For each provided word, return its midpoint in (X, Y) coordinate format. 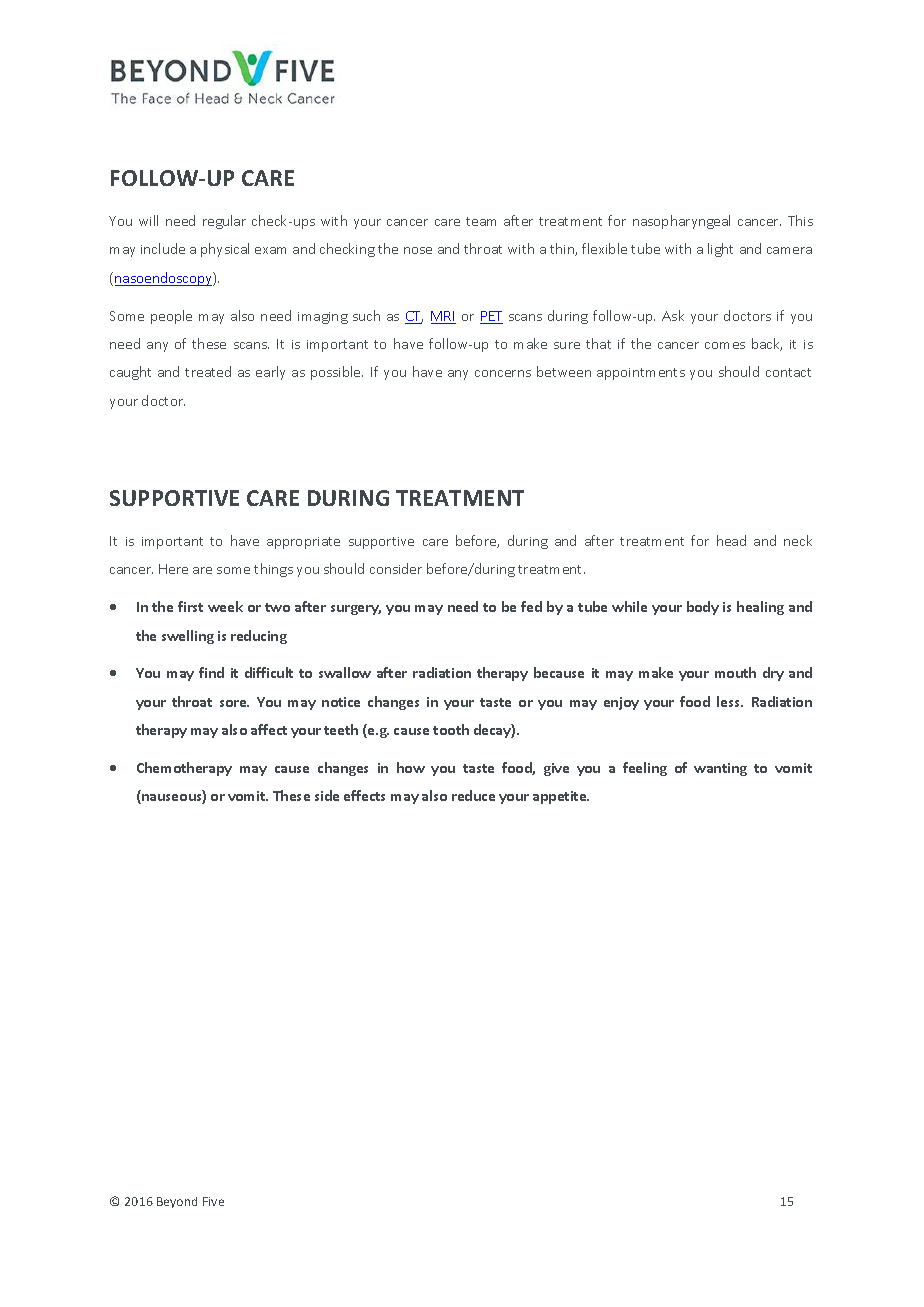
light (720, 250)
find (211, 672)
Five (213, 1201)
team (481, 221)
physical (225, 250)
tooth (451, 729)
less (730, 701)
